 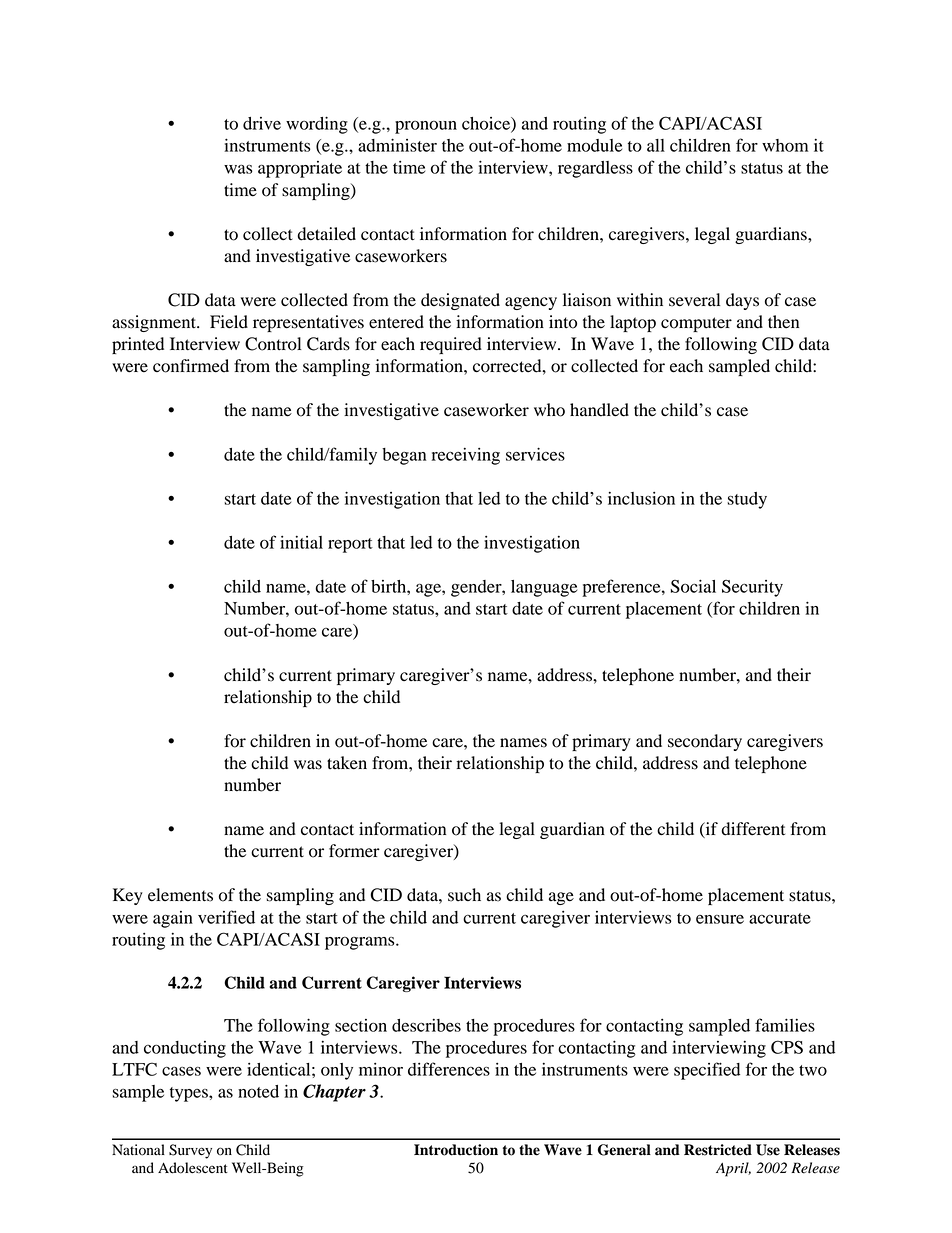 I want to click on whom, so click(x=785, y=145).
